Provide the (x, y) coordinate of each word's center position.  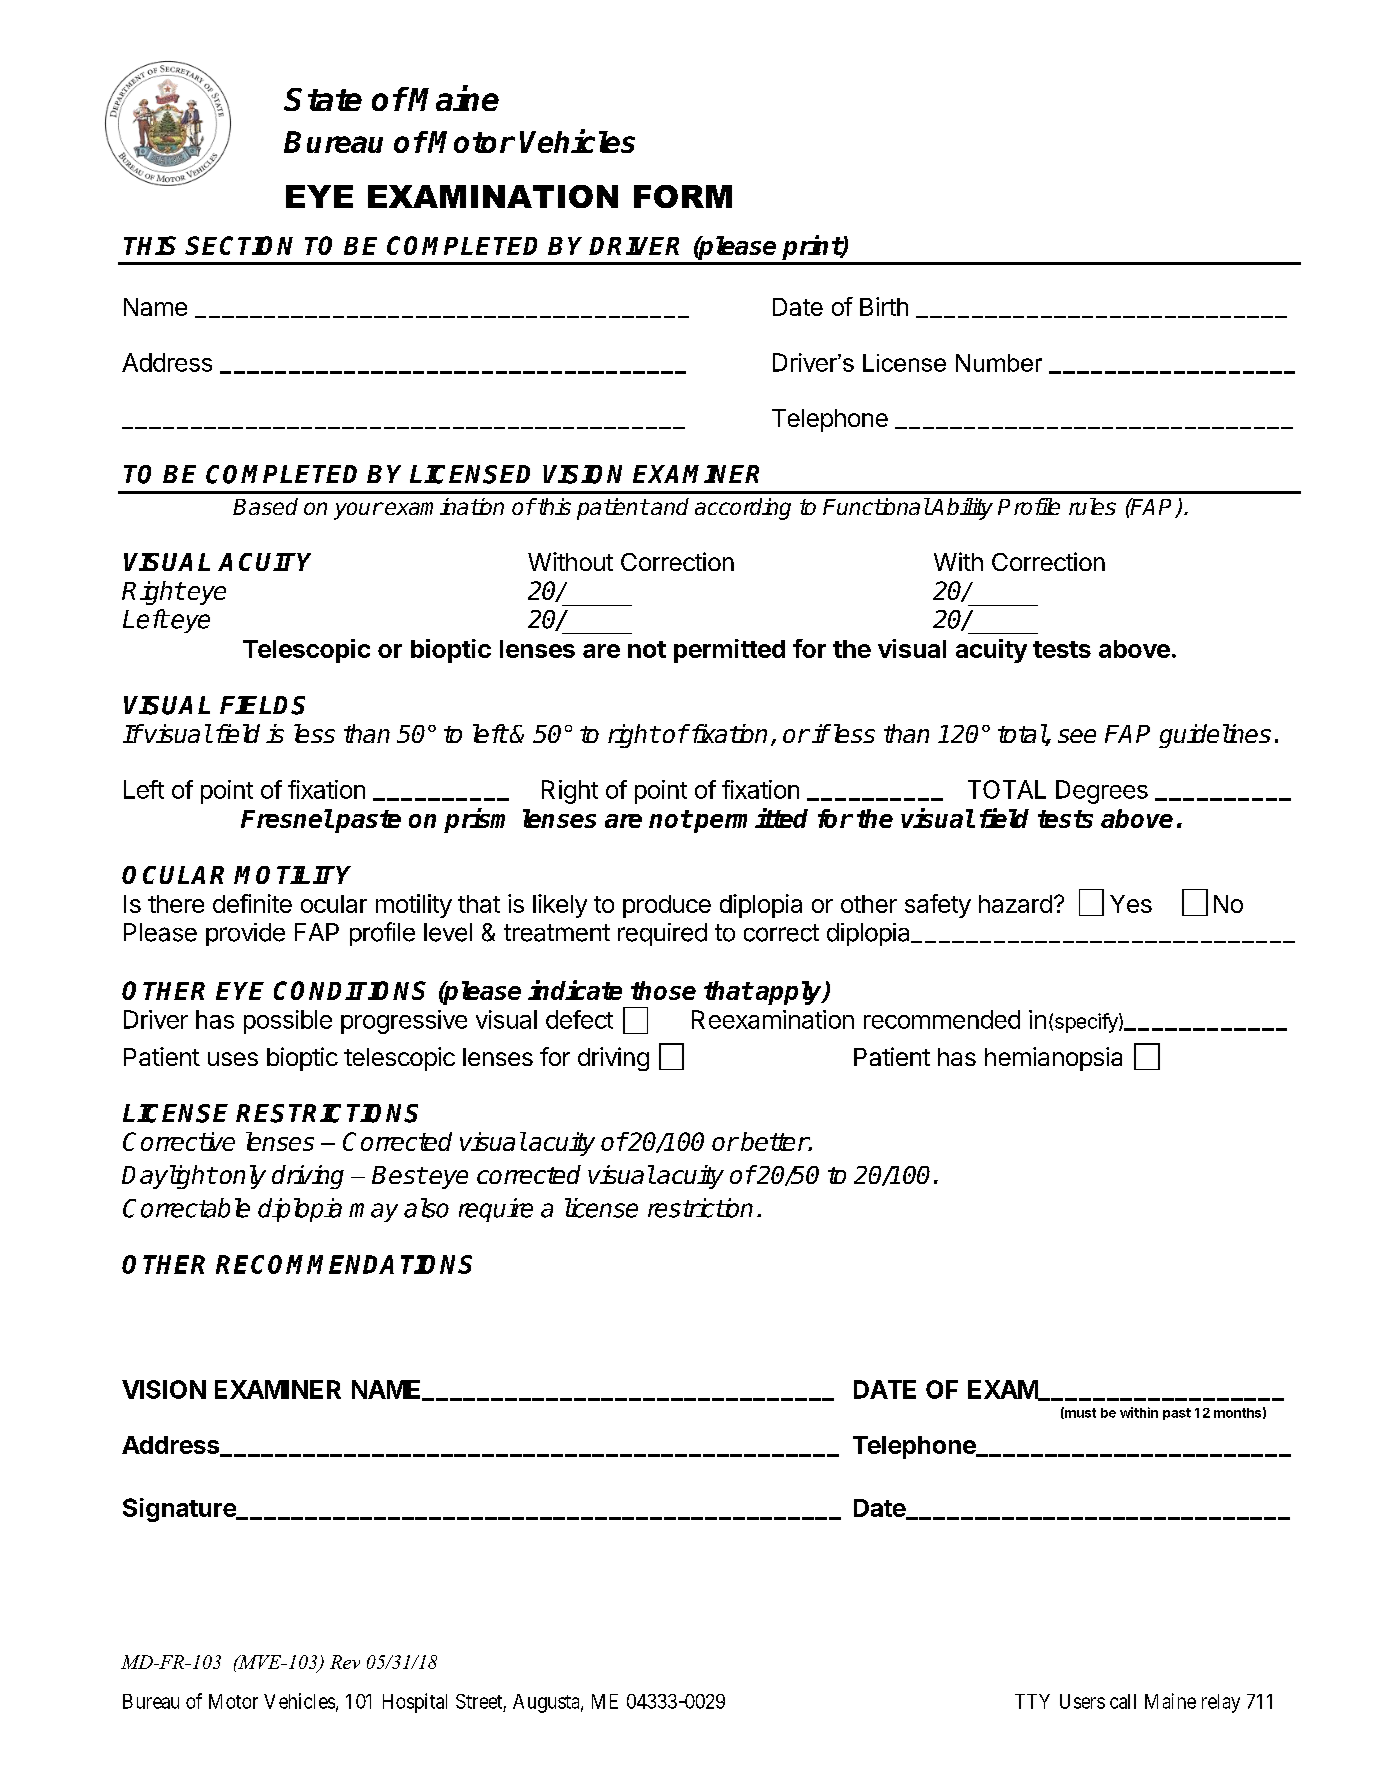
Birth (884, 306)
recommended (942, 1019)
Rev (345, 1662)
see (1077, 736)
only (243, 1177)
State (323, 99)
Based (265, 506)
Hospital (415, 1703)
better (775, 1141)
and (669, 506)
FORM (683, 196)
